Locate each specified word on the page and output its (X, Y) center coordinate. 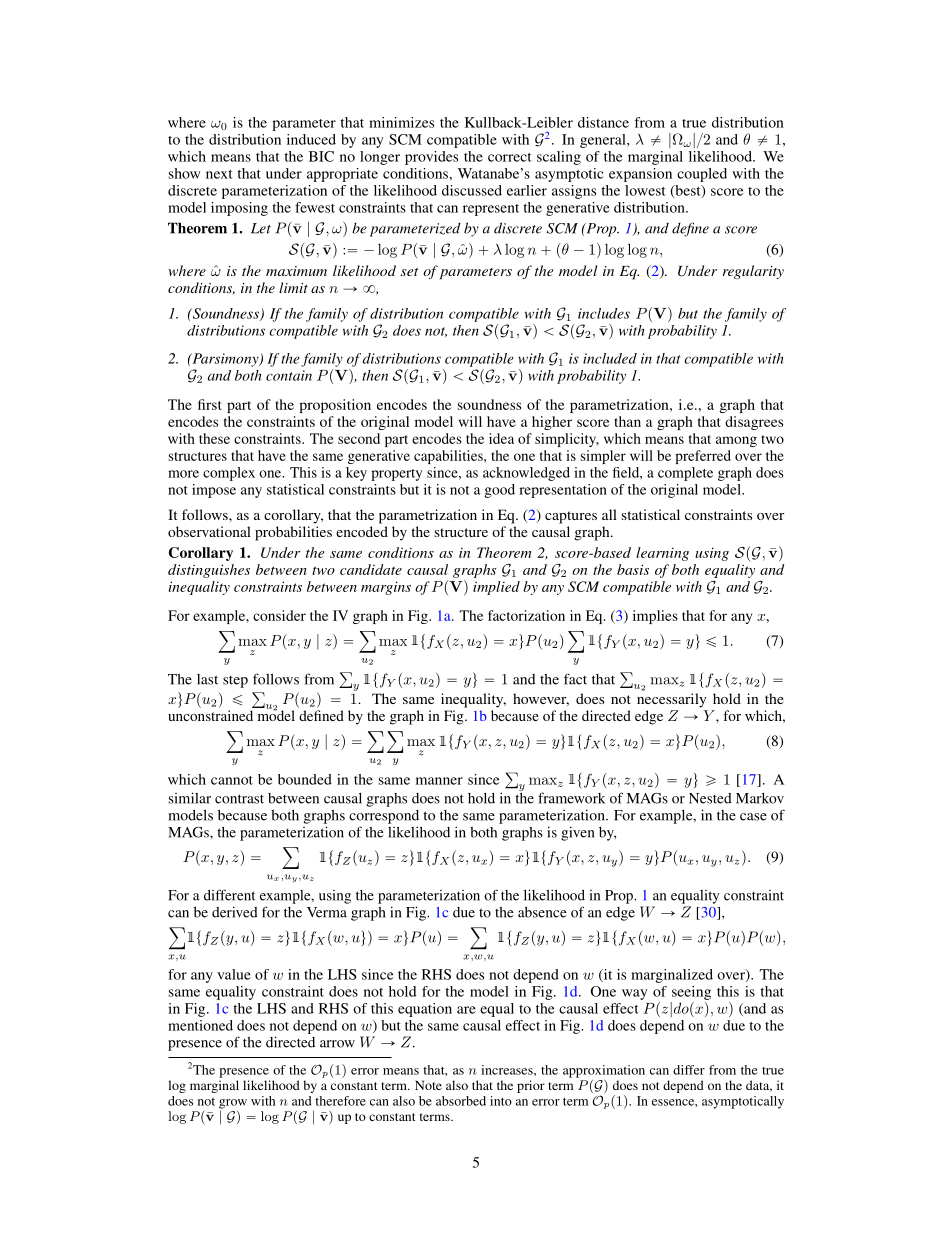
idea (501, 438)
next (219, 174)
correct (510, 157)
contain (289, 375)
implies (655, 617)
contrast (239, 799)
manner (439, 781)
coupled (702, 175)
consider (279, 615)
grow (233, 1105)
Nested (710, 798)
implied (496, 588)
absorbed (461, 1101)
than (627, 421)
